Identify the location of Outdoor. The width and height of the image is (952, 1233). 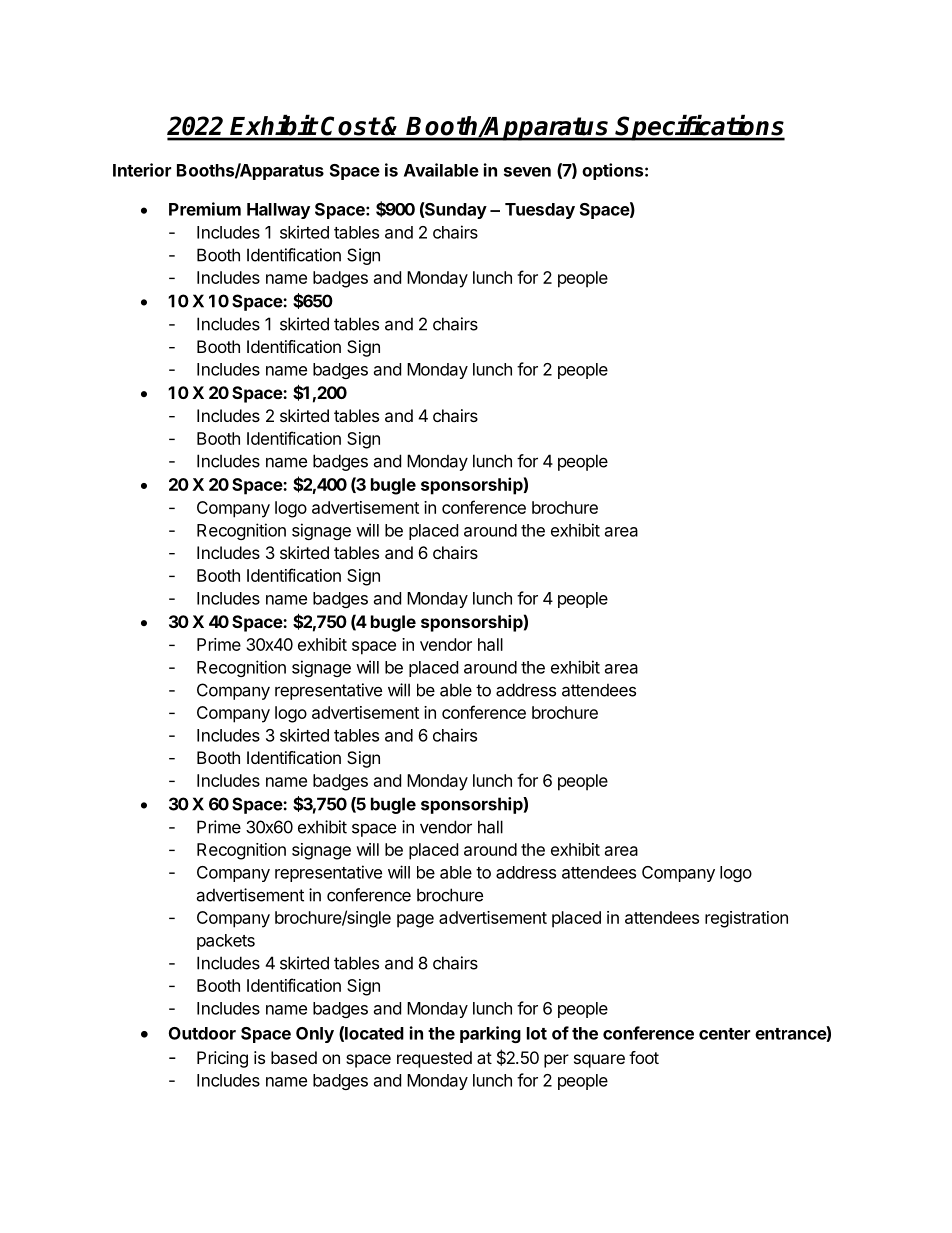
(202, 1033).
